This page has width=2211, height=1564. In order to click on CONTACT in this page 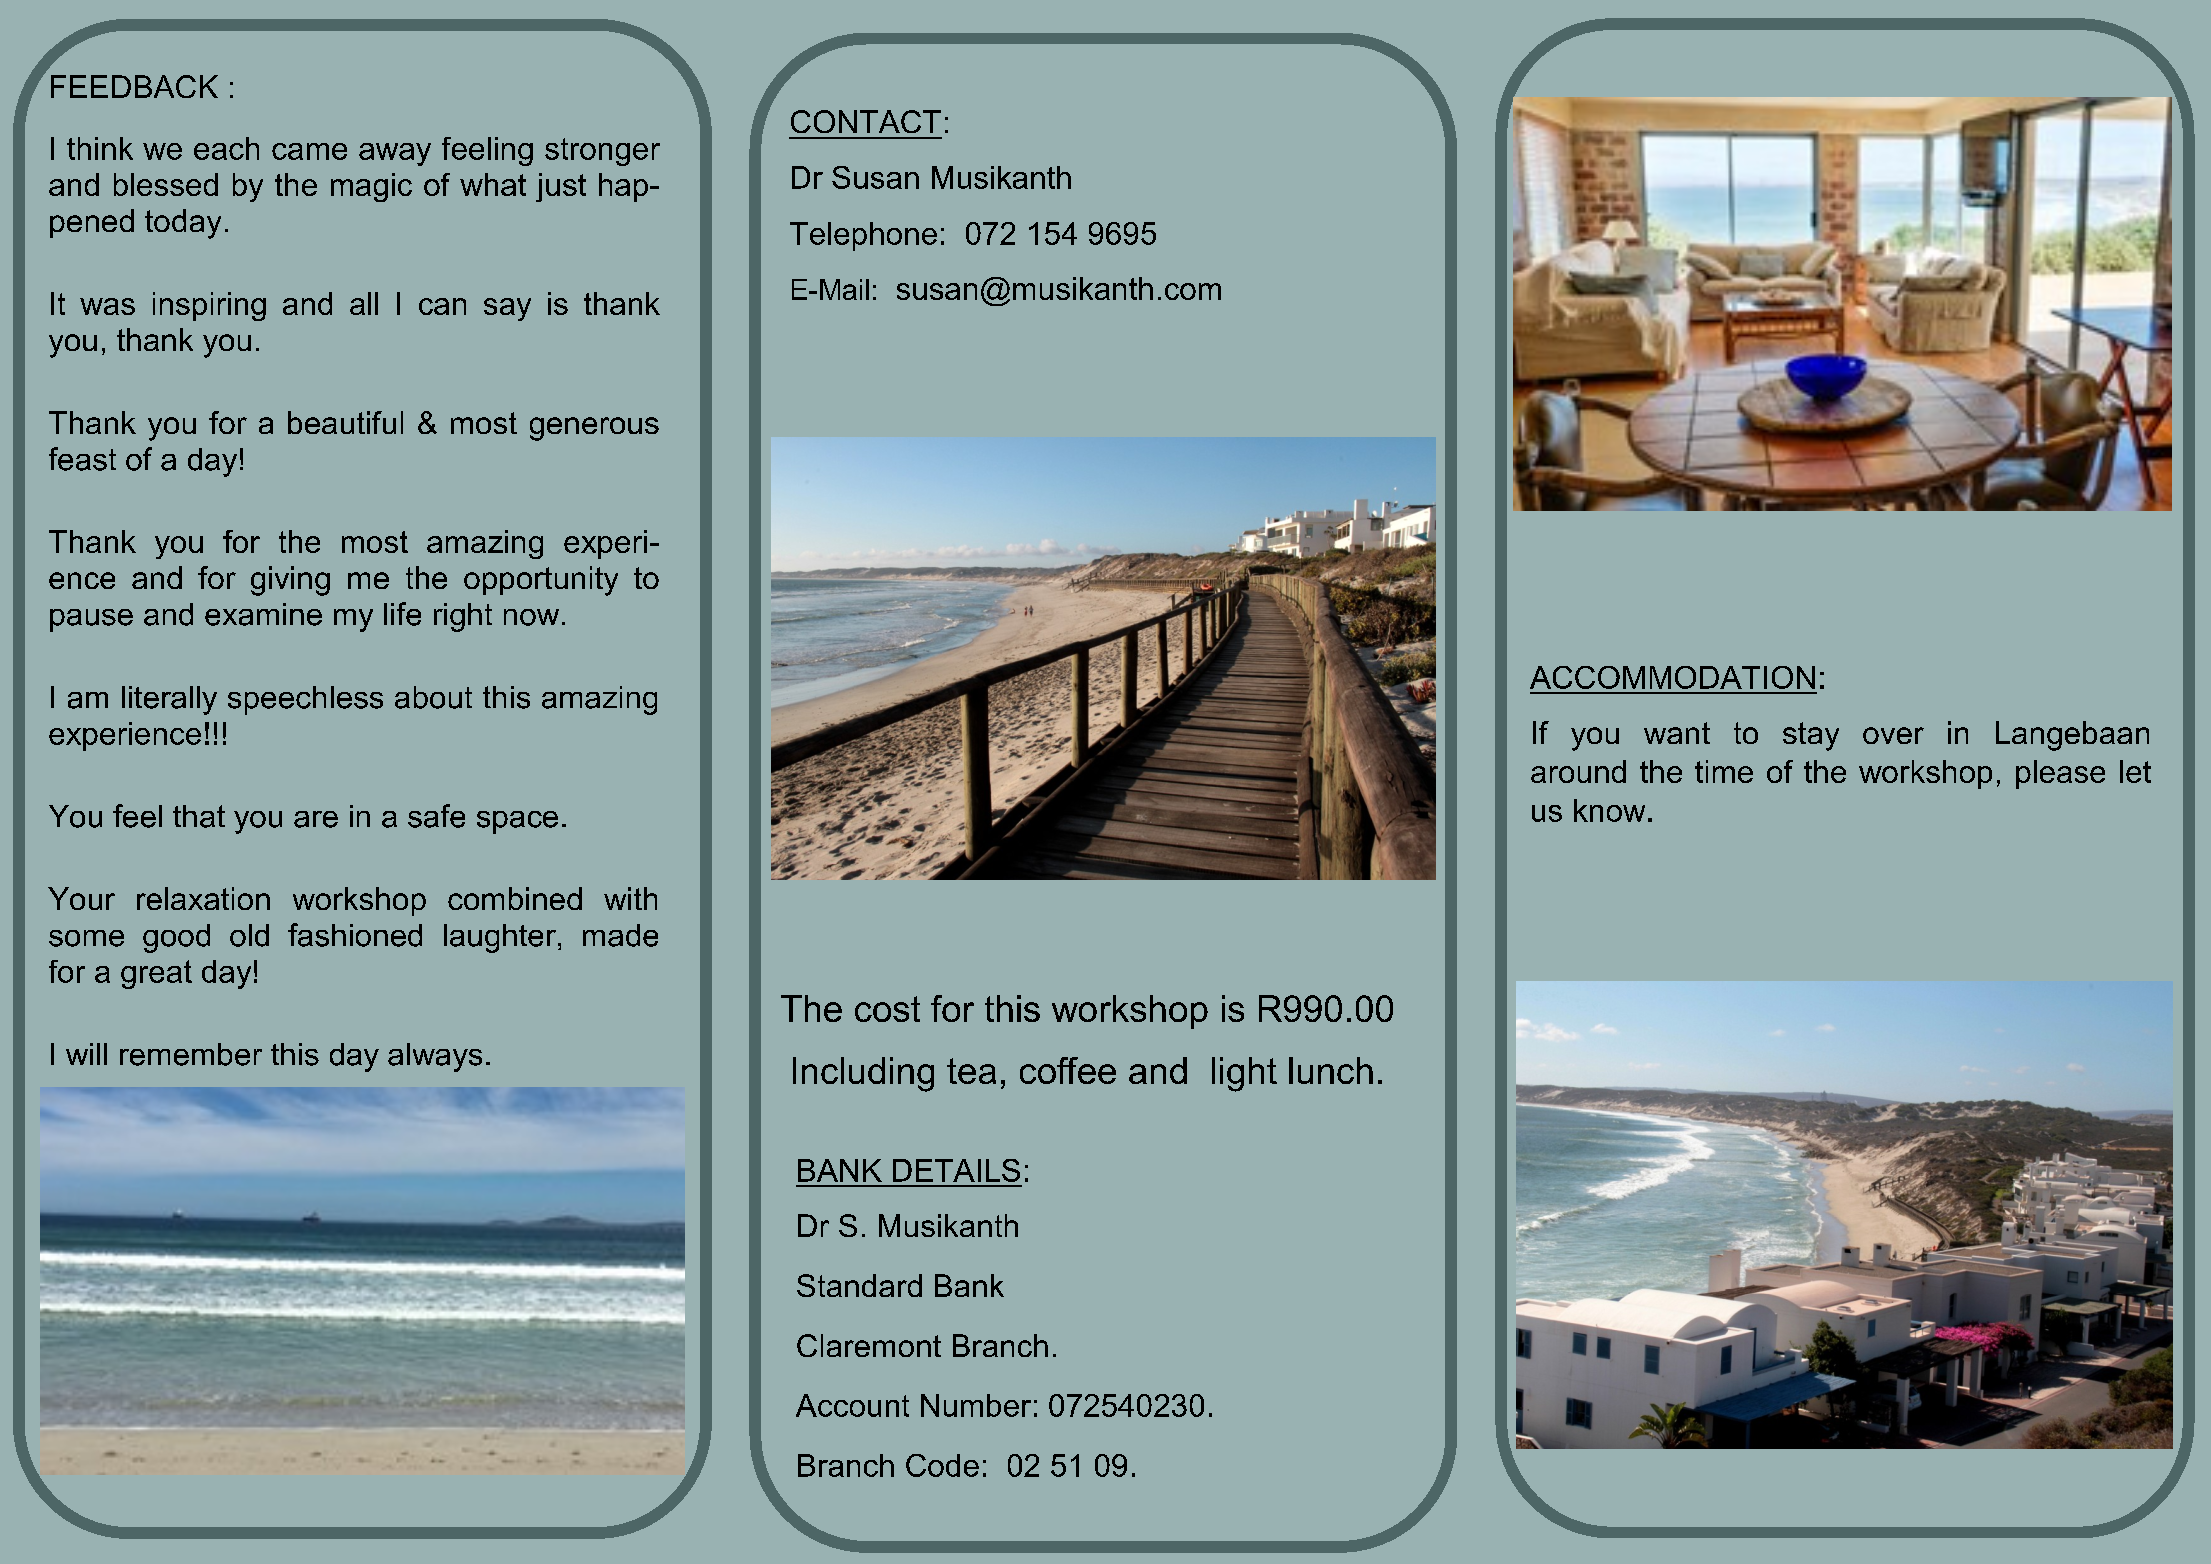, I will do `click(866, 121)`.
